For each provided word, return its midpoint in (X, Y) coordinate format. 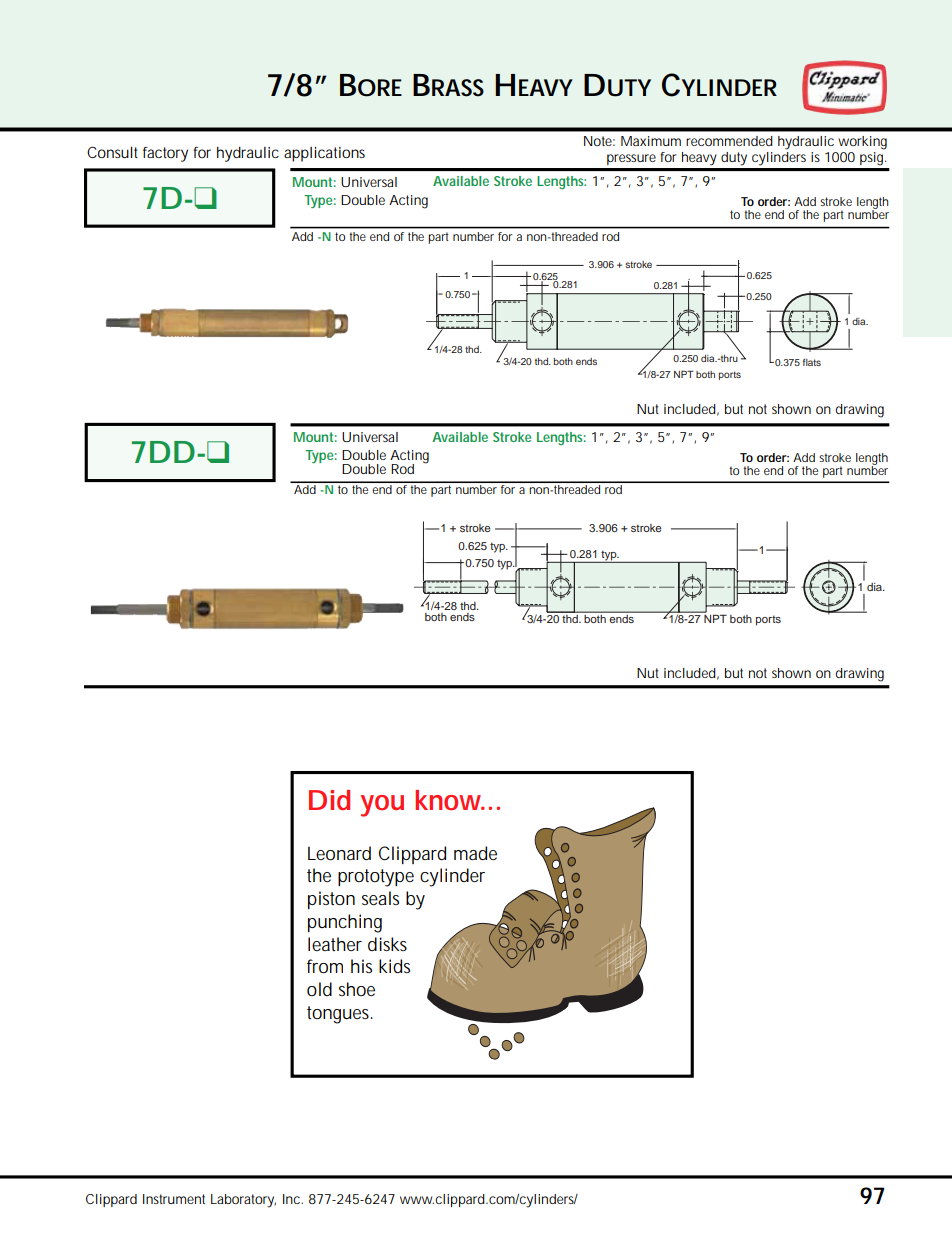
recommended (729, 141)
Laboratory (243, 1201)
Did (329, 800)
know (450, 800)
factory (165, 154)
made (475, 853)
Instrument (174, 1199)
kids (394, 966)
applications (324, 154)
